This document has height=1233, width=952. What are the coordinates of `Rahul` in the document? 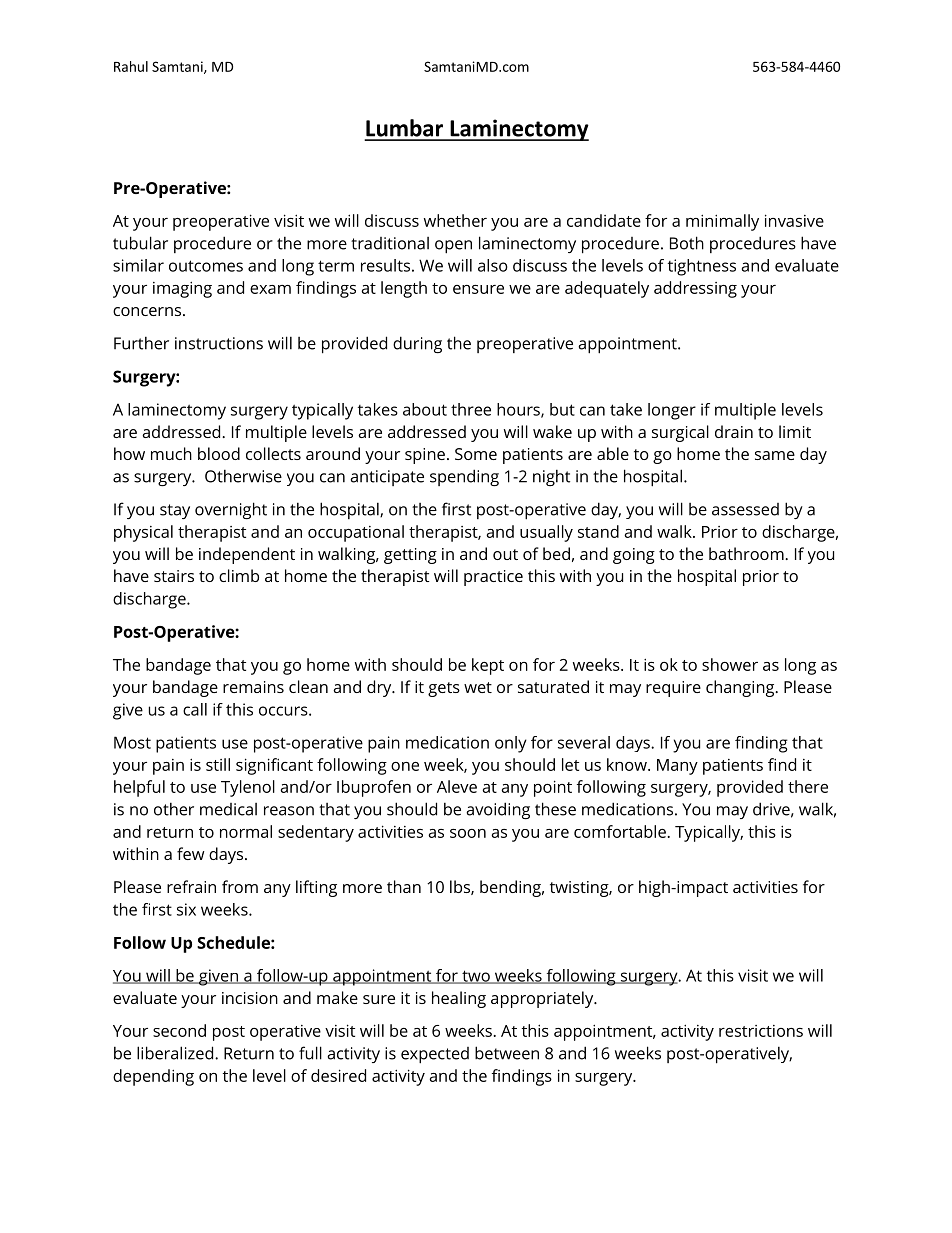 It's located at (131, 66).
